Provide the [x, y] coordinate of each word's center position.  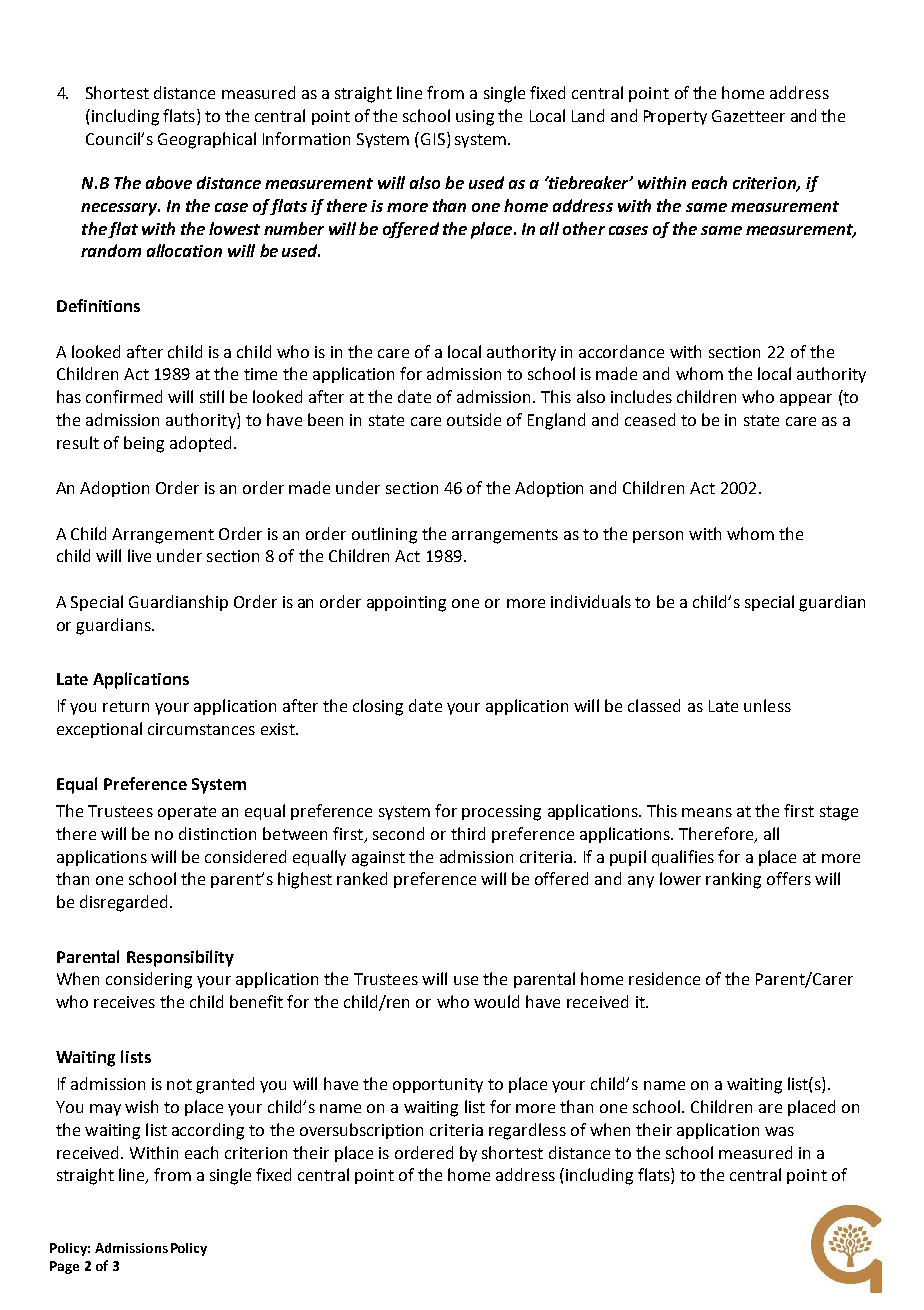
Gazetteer [748, 116]
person [658, 537]
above [169, 182]
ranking [733, 880]
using [475, 118]
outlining [384, 535]
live [139, 555]
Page [64, 1267]
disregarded [123, 903]
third [468, 833]
